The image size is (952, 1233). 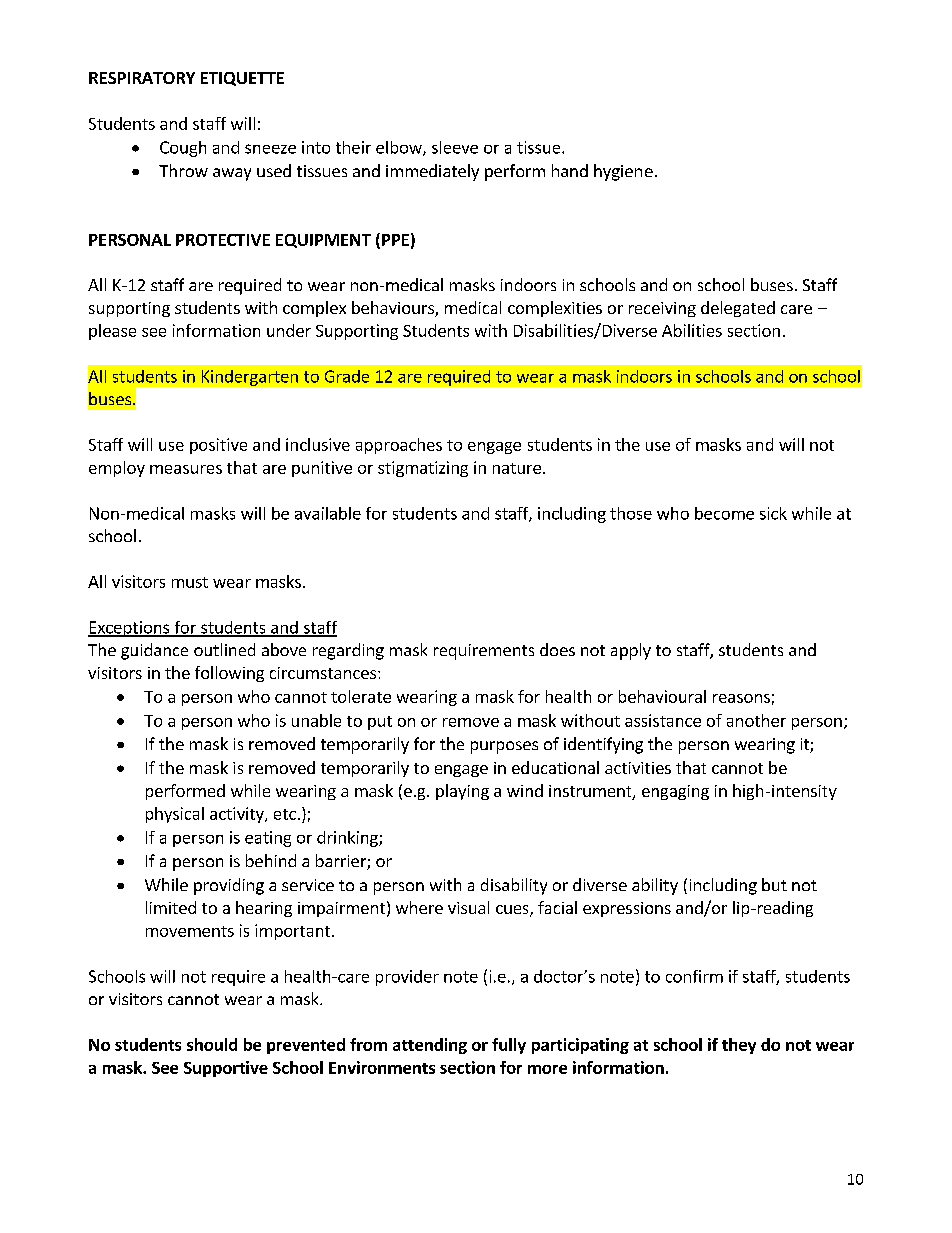 I want to click on should, so click(x=212, y=1044).
